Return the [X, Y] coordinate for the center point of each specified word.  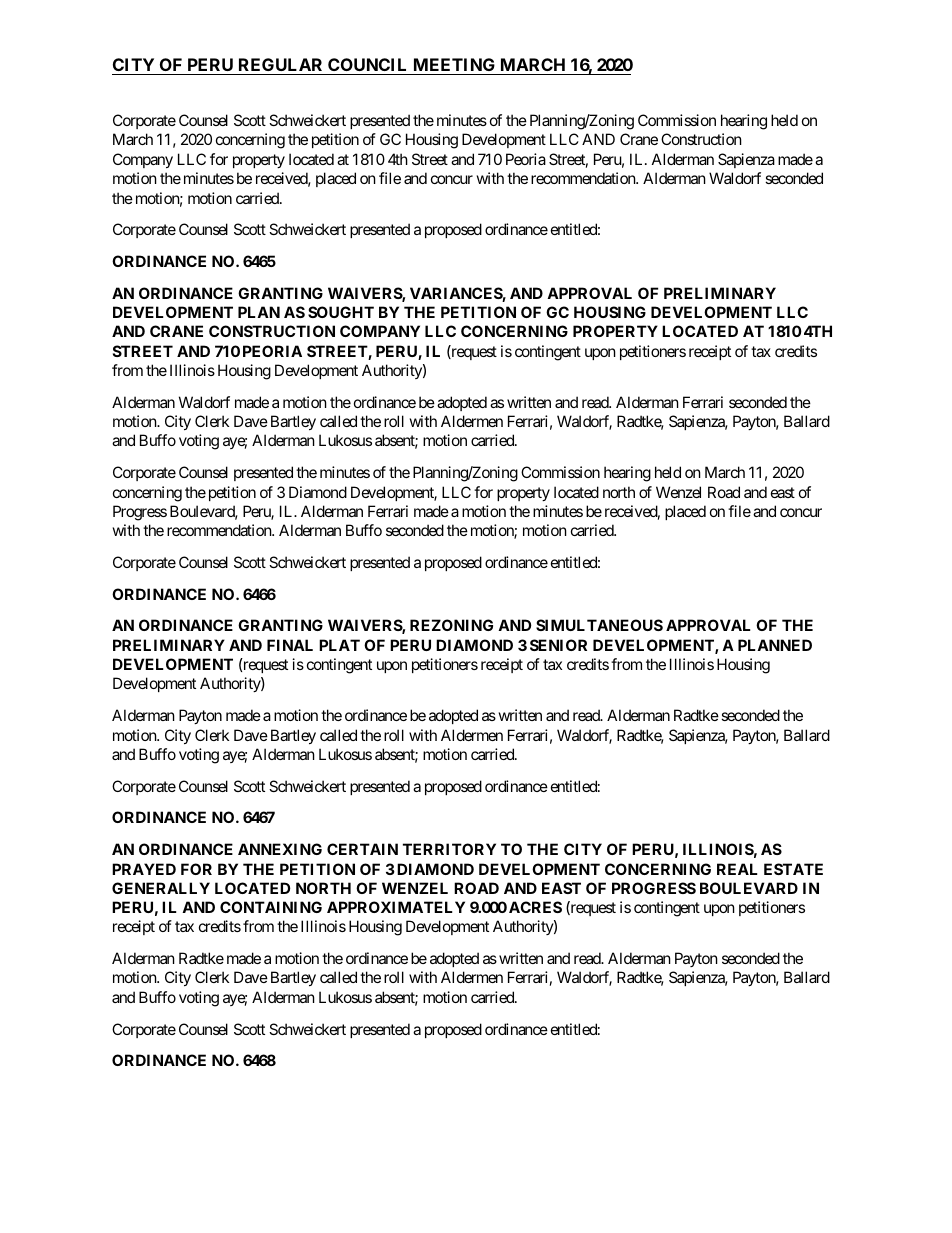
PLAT [339, 645]
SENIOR [558, 645]
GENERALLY [161, 888]
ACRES [535, 907]
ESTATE [793, 869]
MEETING [454, 66]
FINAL [290, 645]
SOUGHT [341, 312]
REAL [737, 869]
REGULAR [281, 66]
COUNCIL [368, 66]
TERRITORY [449, 849]
